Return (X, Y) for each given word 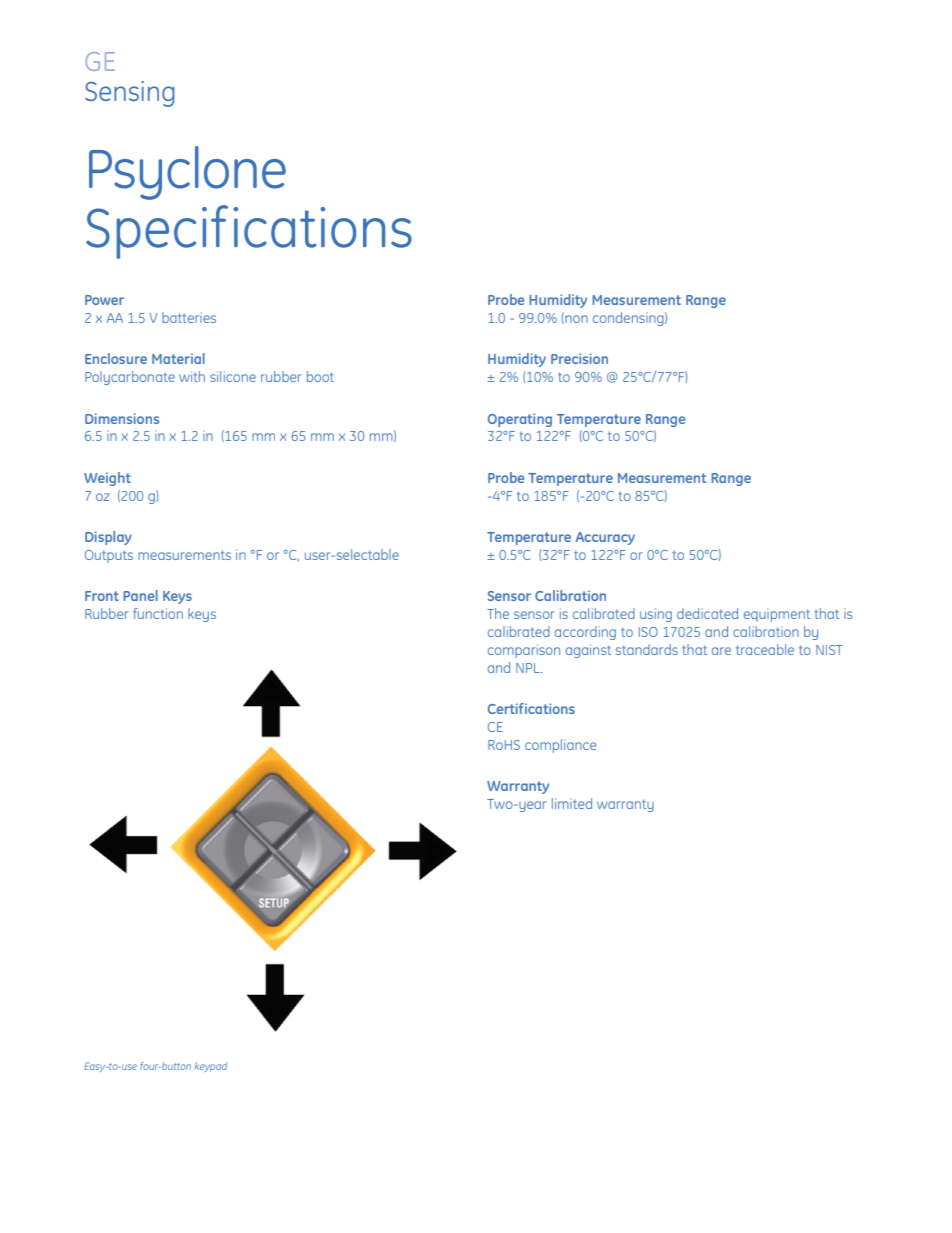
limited (572, 803)
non (575, 319)
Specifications (249, 232)
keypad (211, 1067)
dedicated (707, 613)
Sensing (129, 94)
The (498, 613)
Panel (140, 595)
